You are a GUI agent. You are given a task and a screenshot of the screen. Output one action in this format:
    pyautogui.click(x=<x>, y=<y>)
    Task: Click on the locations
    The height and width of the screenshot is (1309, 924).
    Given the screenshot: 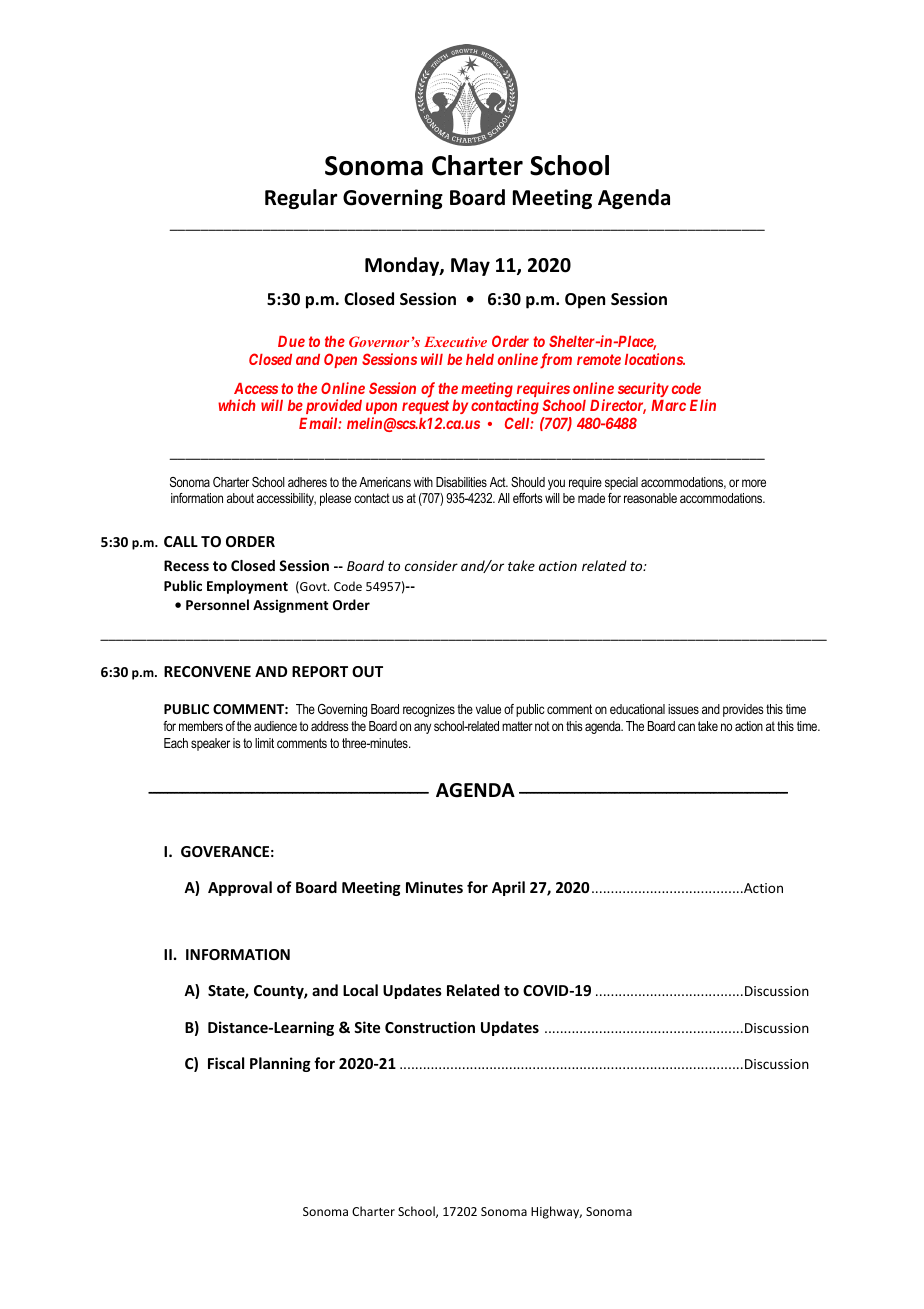 What is the action you would take?
    pyautogui.click(x=654, y=359)
